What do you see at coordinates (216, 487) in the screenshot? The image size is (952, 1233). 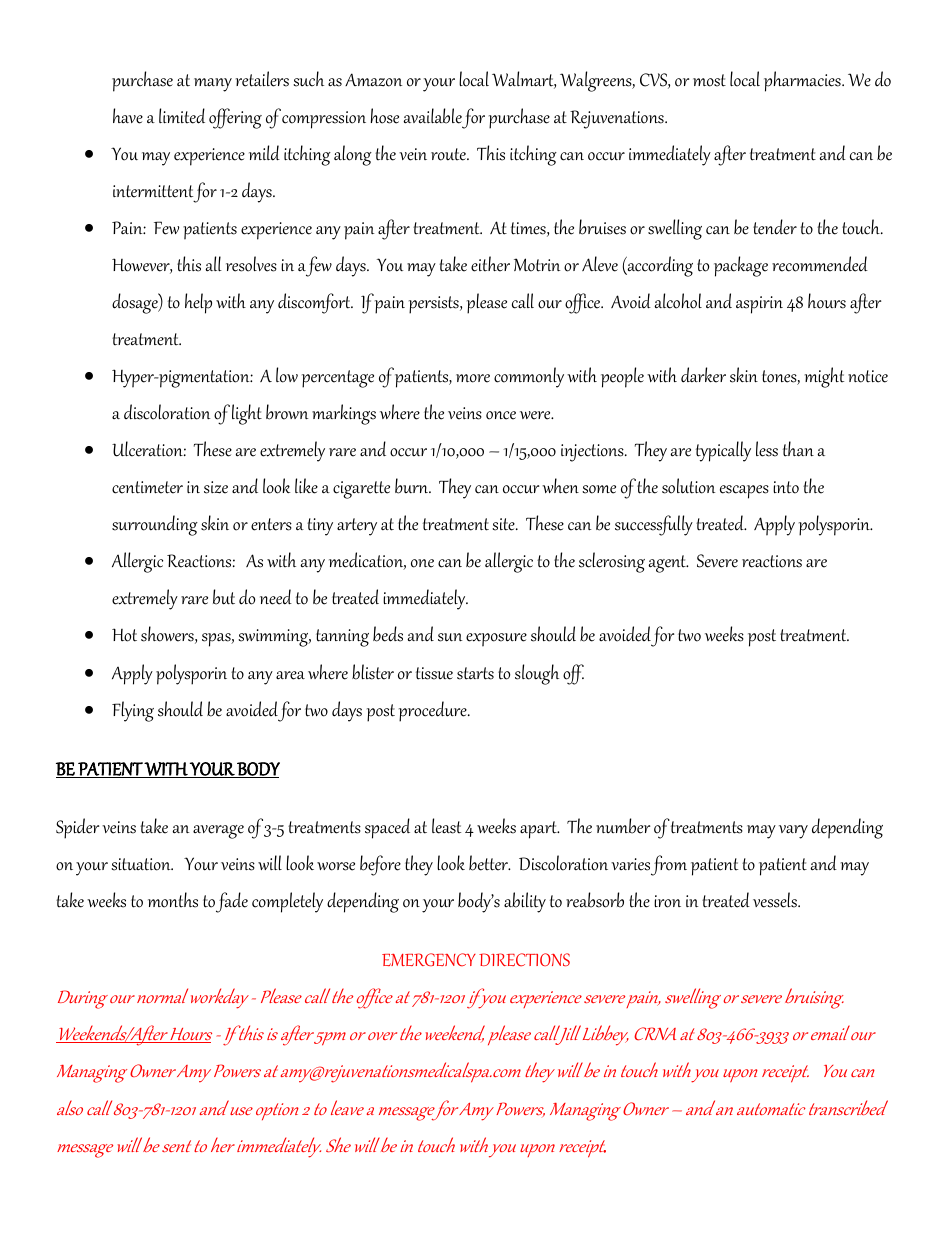 I see `size` at bounding box center [216, 487].
